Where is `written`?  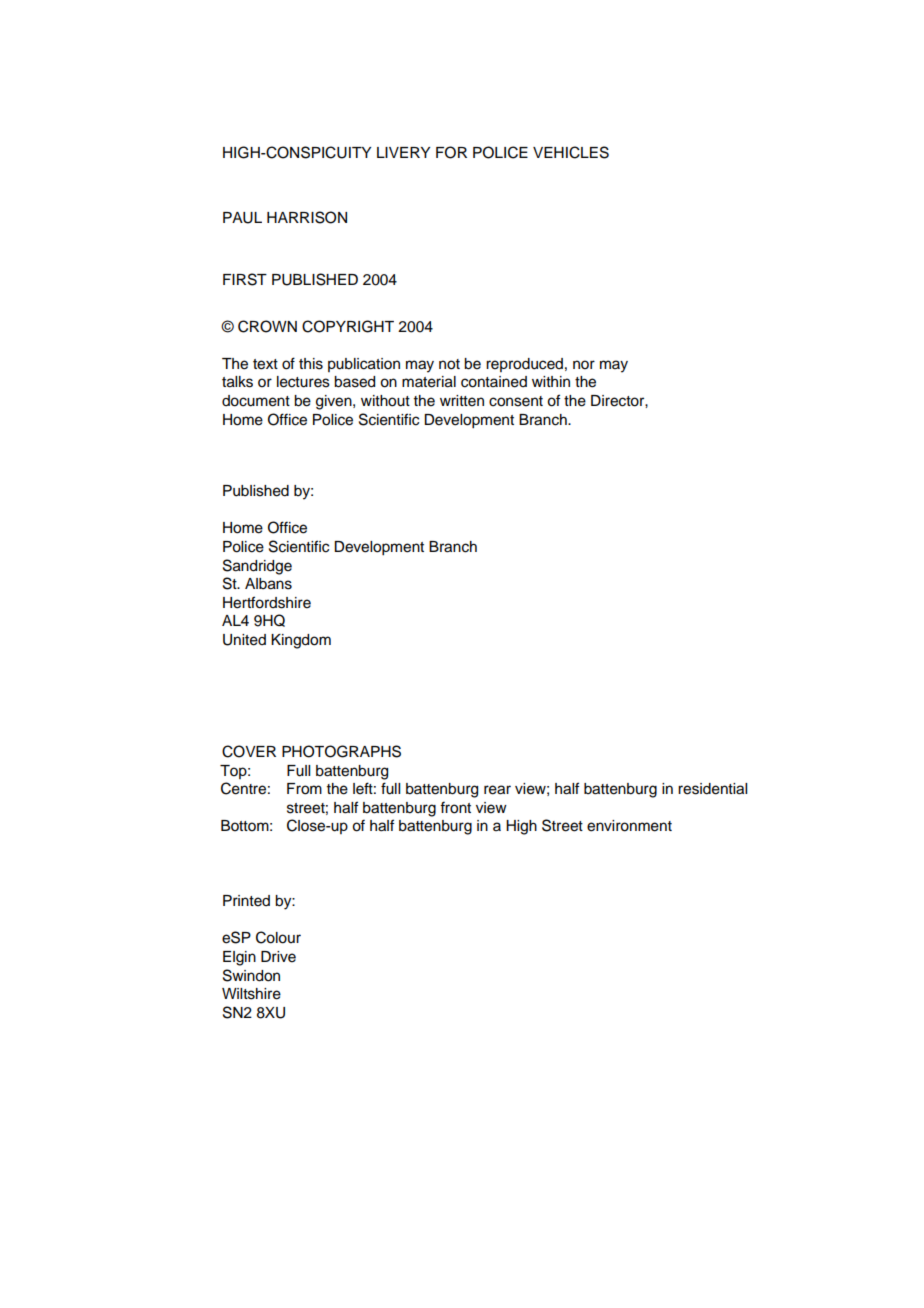
written is located at coordinates (462, 401).
